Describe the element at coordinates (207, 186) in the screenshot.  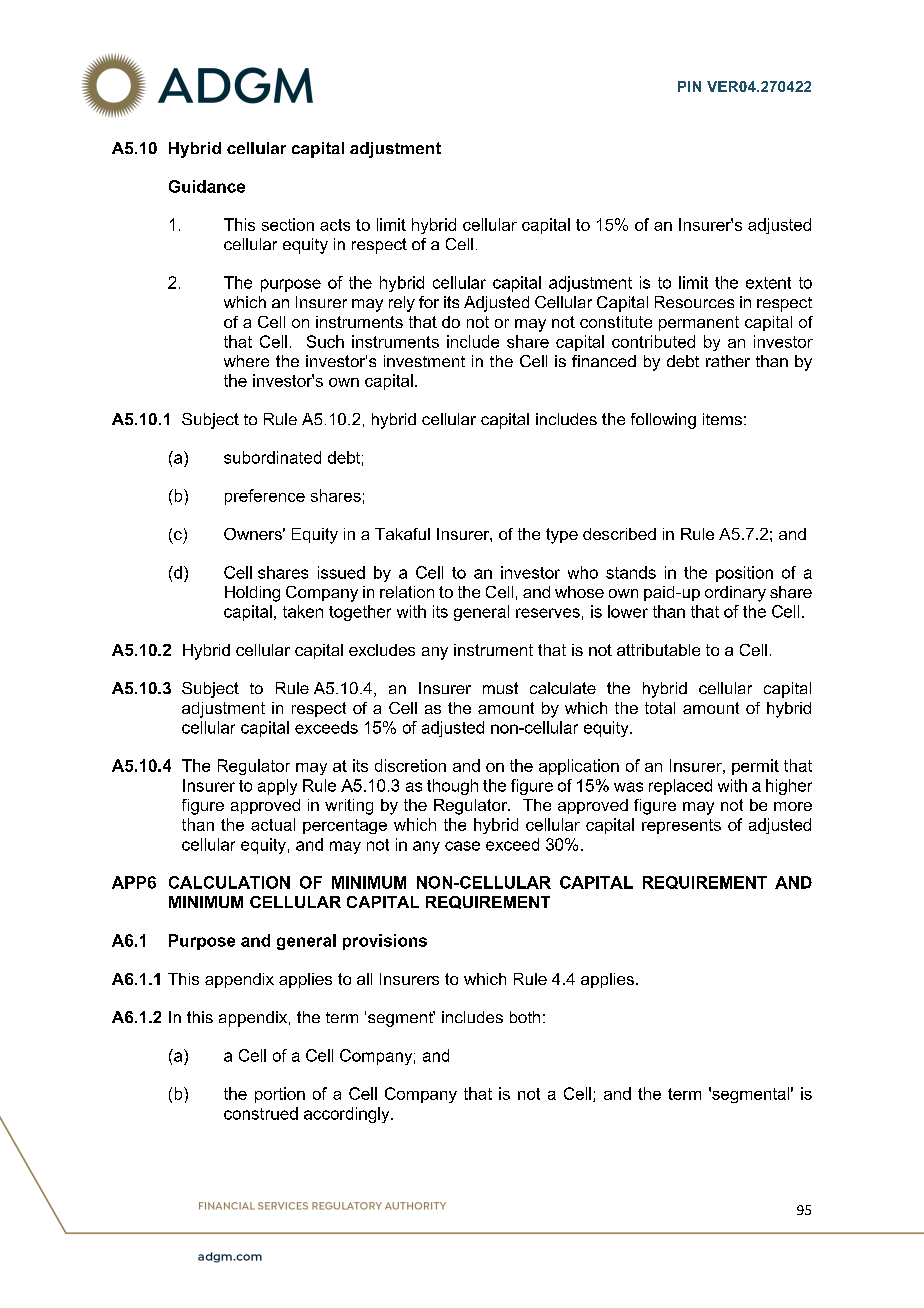
I see `Guidance` at that location.
